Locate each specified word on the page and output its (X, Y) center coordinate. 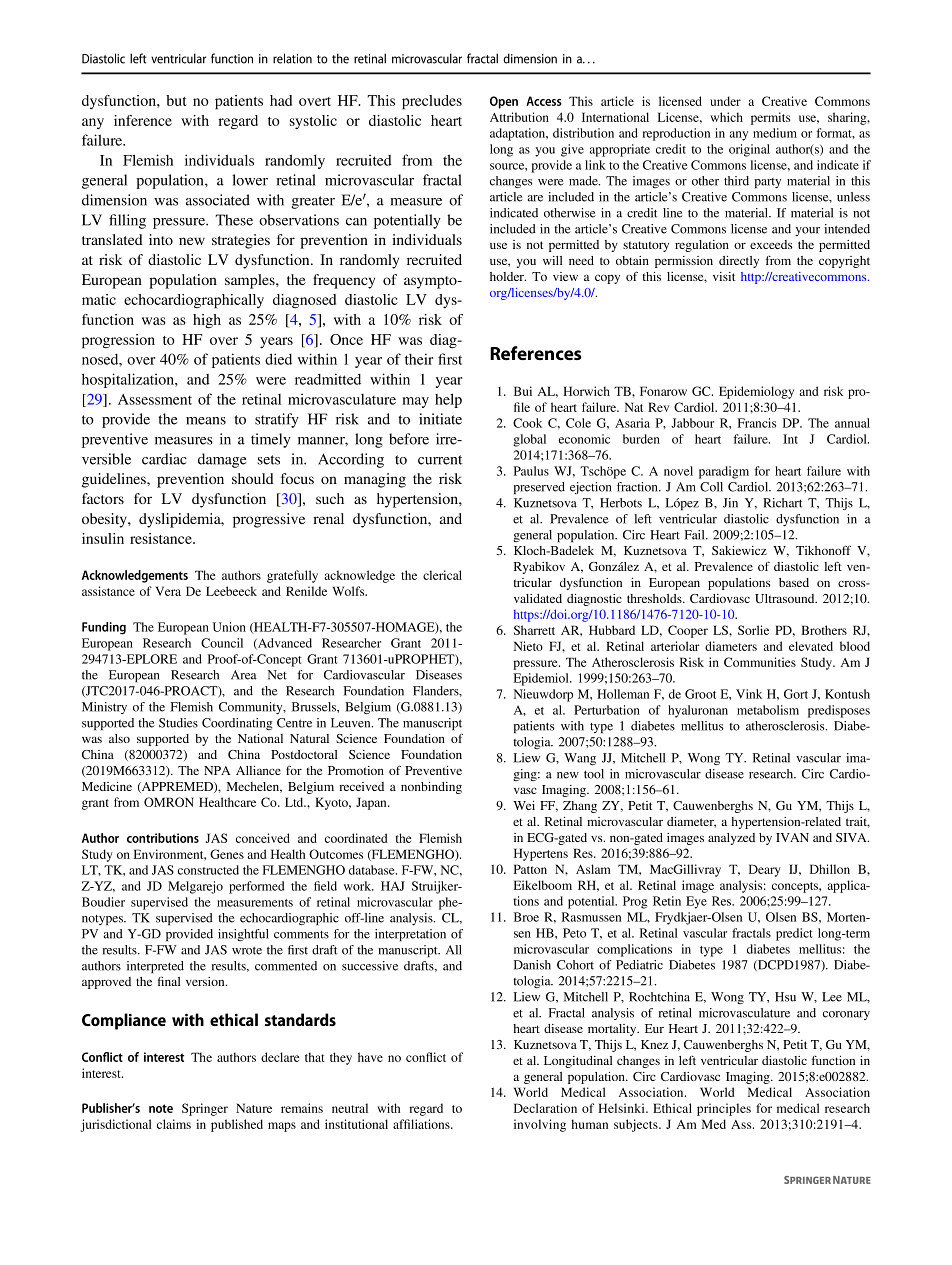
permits (770, 118)
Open (504, 102)
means (206, 421)
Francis (757, 423)
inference (143, 120)
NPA (217, 770)
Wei (524, 805)
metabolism (768, 710)
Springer (205, 1109)
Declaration (545, 1108)
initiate (440, 419)
